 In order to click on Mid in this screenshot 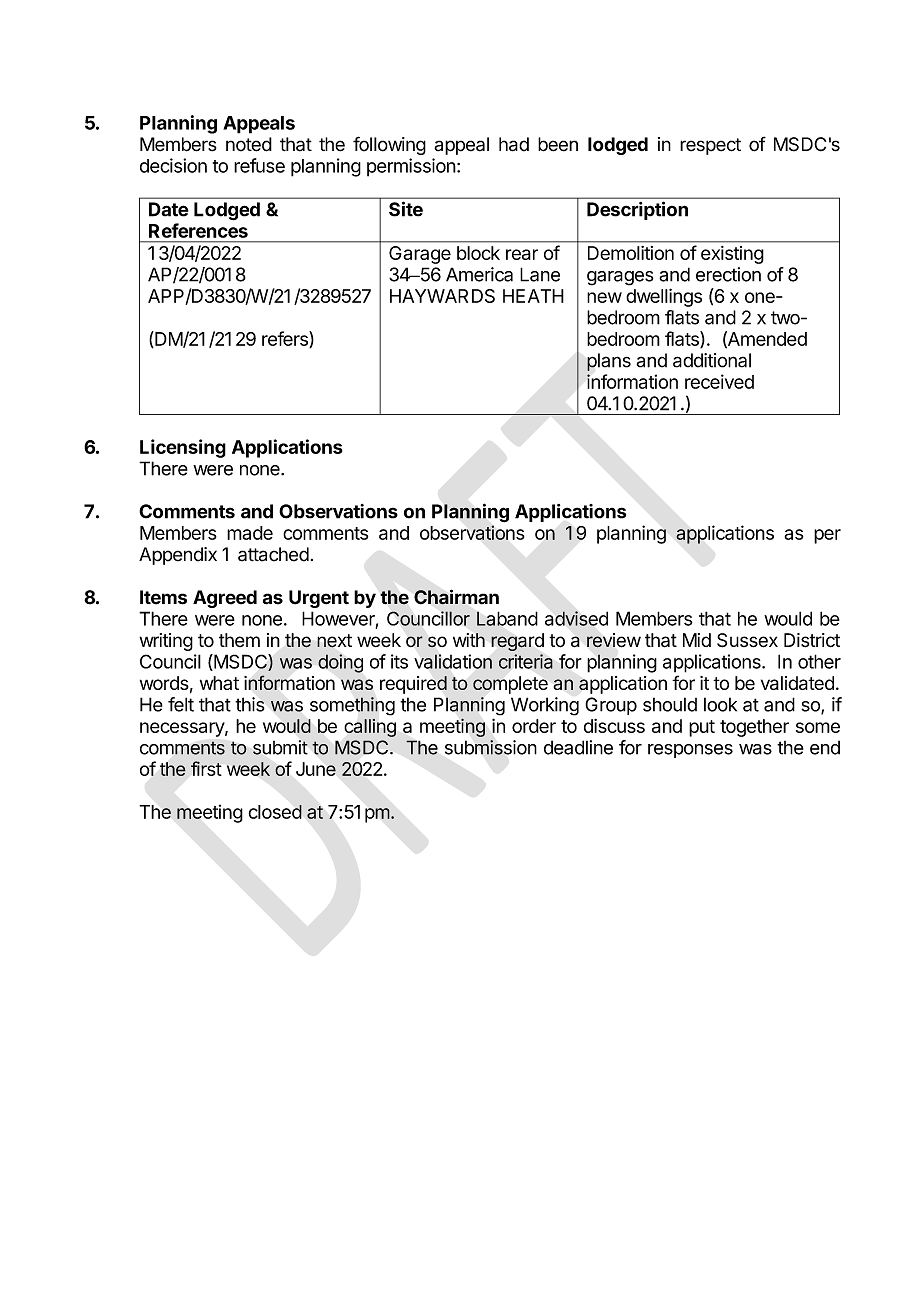, I will do `click(697, 640)`.
